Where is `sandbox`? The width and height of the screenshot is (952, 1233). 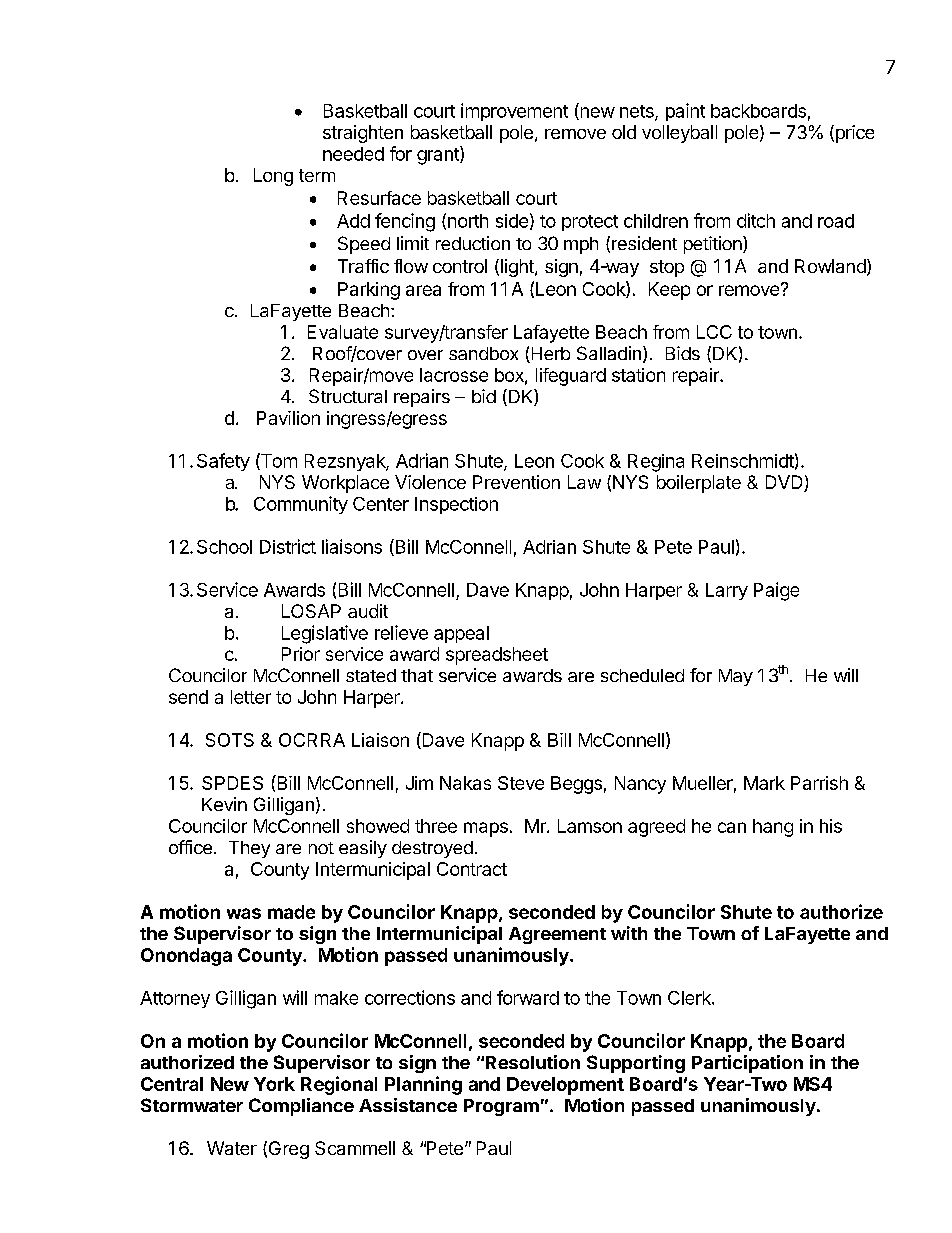
sandbox is located at coordinates (483, 353).
